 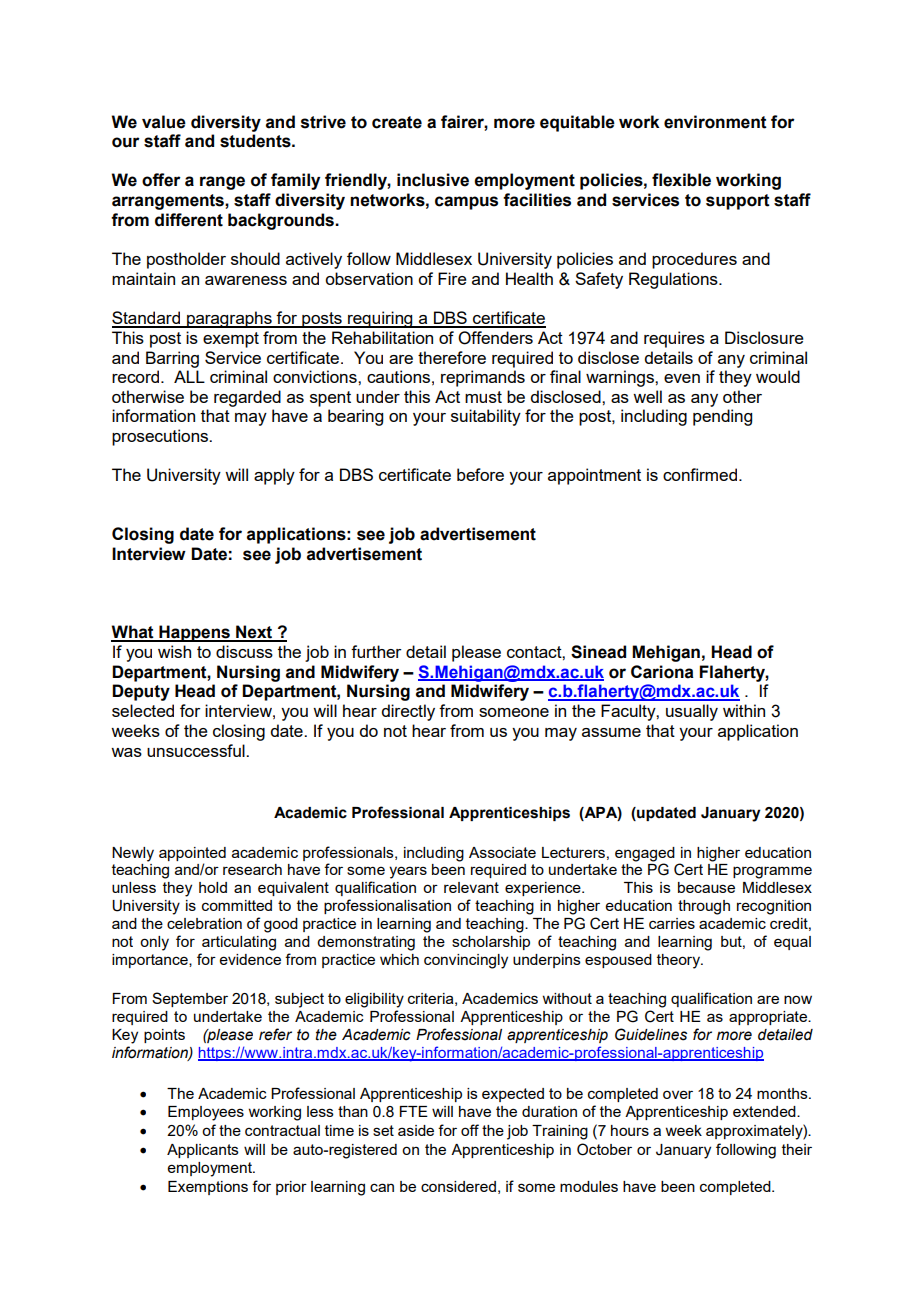 What do you see at coordinates (203, 1151) in the screenshot?
I see `Applicants` at bounding box center [203, 1151].
